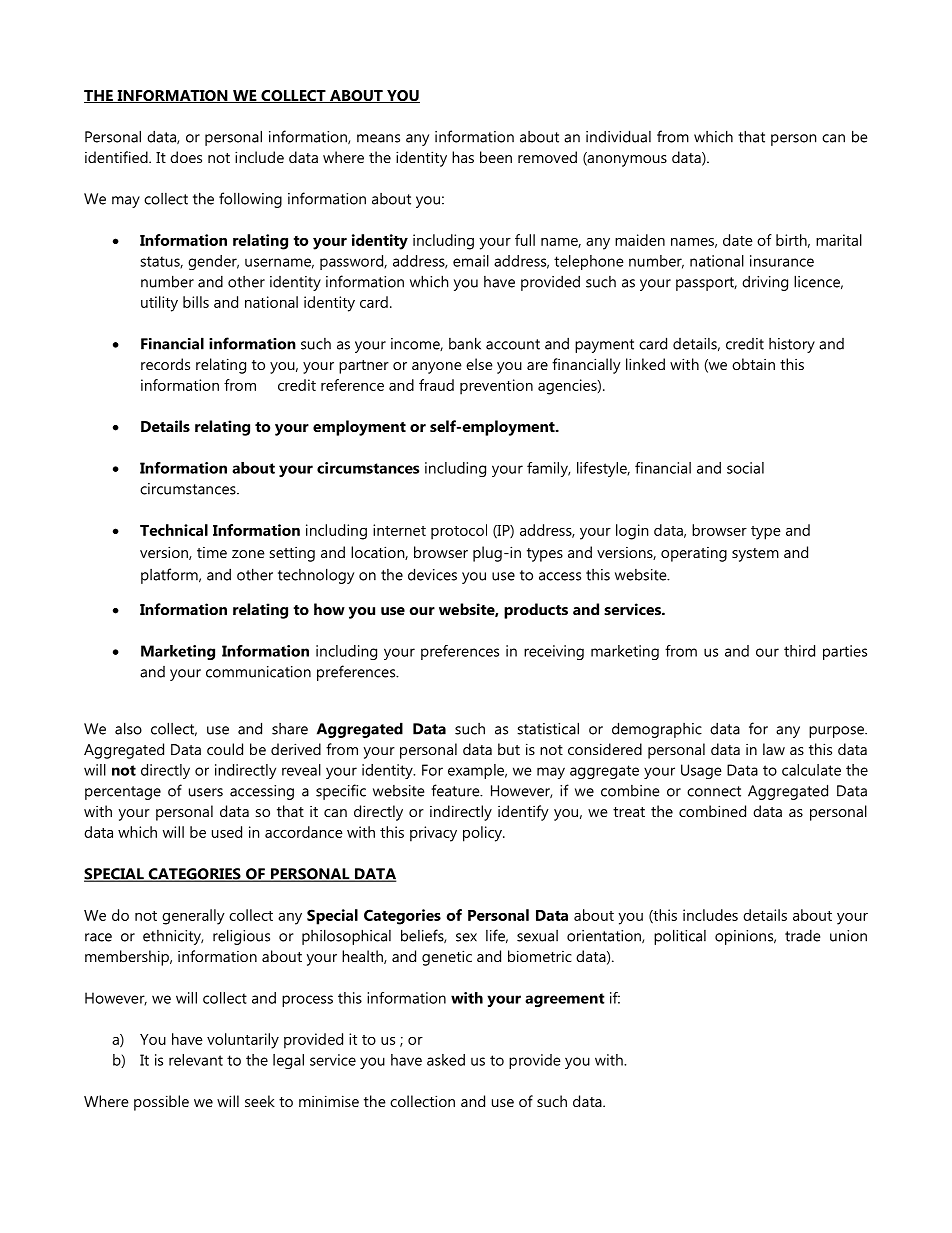  Describe the element at coordinates (753, 364) in the screenshot. I see `obtain` at that location.
